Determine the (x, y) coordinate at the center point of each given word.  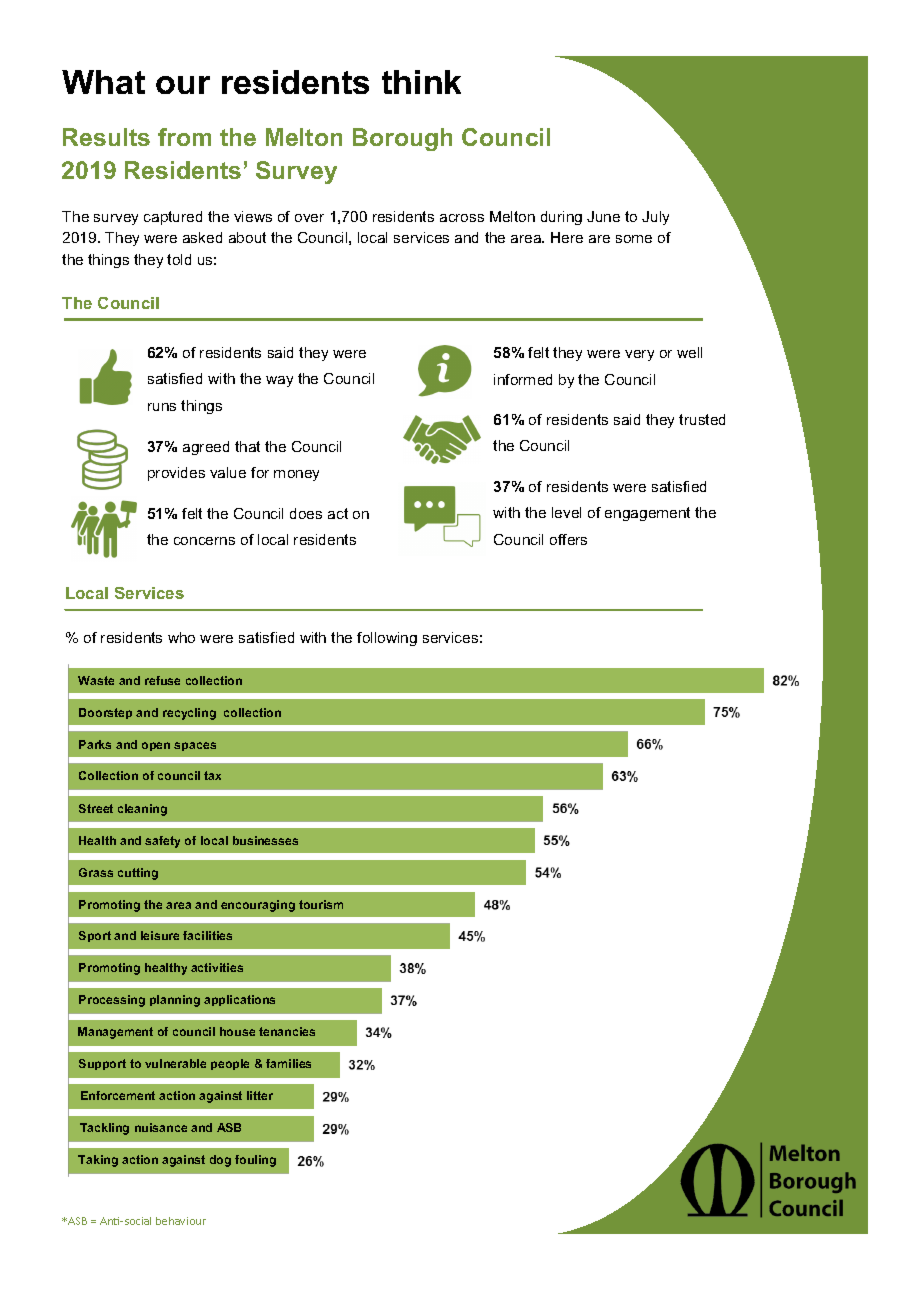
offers (568, 539)
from (184, 137)
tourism (321, 904)
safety (162, 842)
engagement (647, 514)
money (296, 475)
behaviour (181, 1221)
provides (176, 474)
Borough (402, 139)
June (603, 216)
